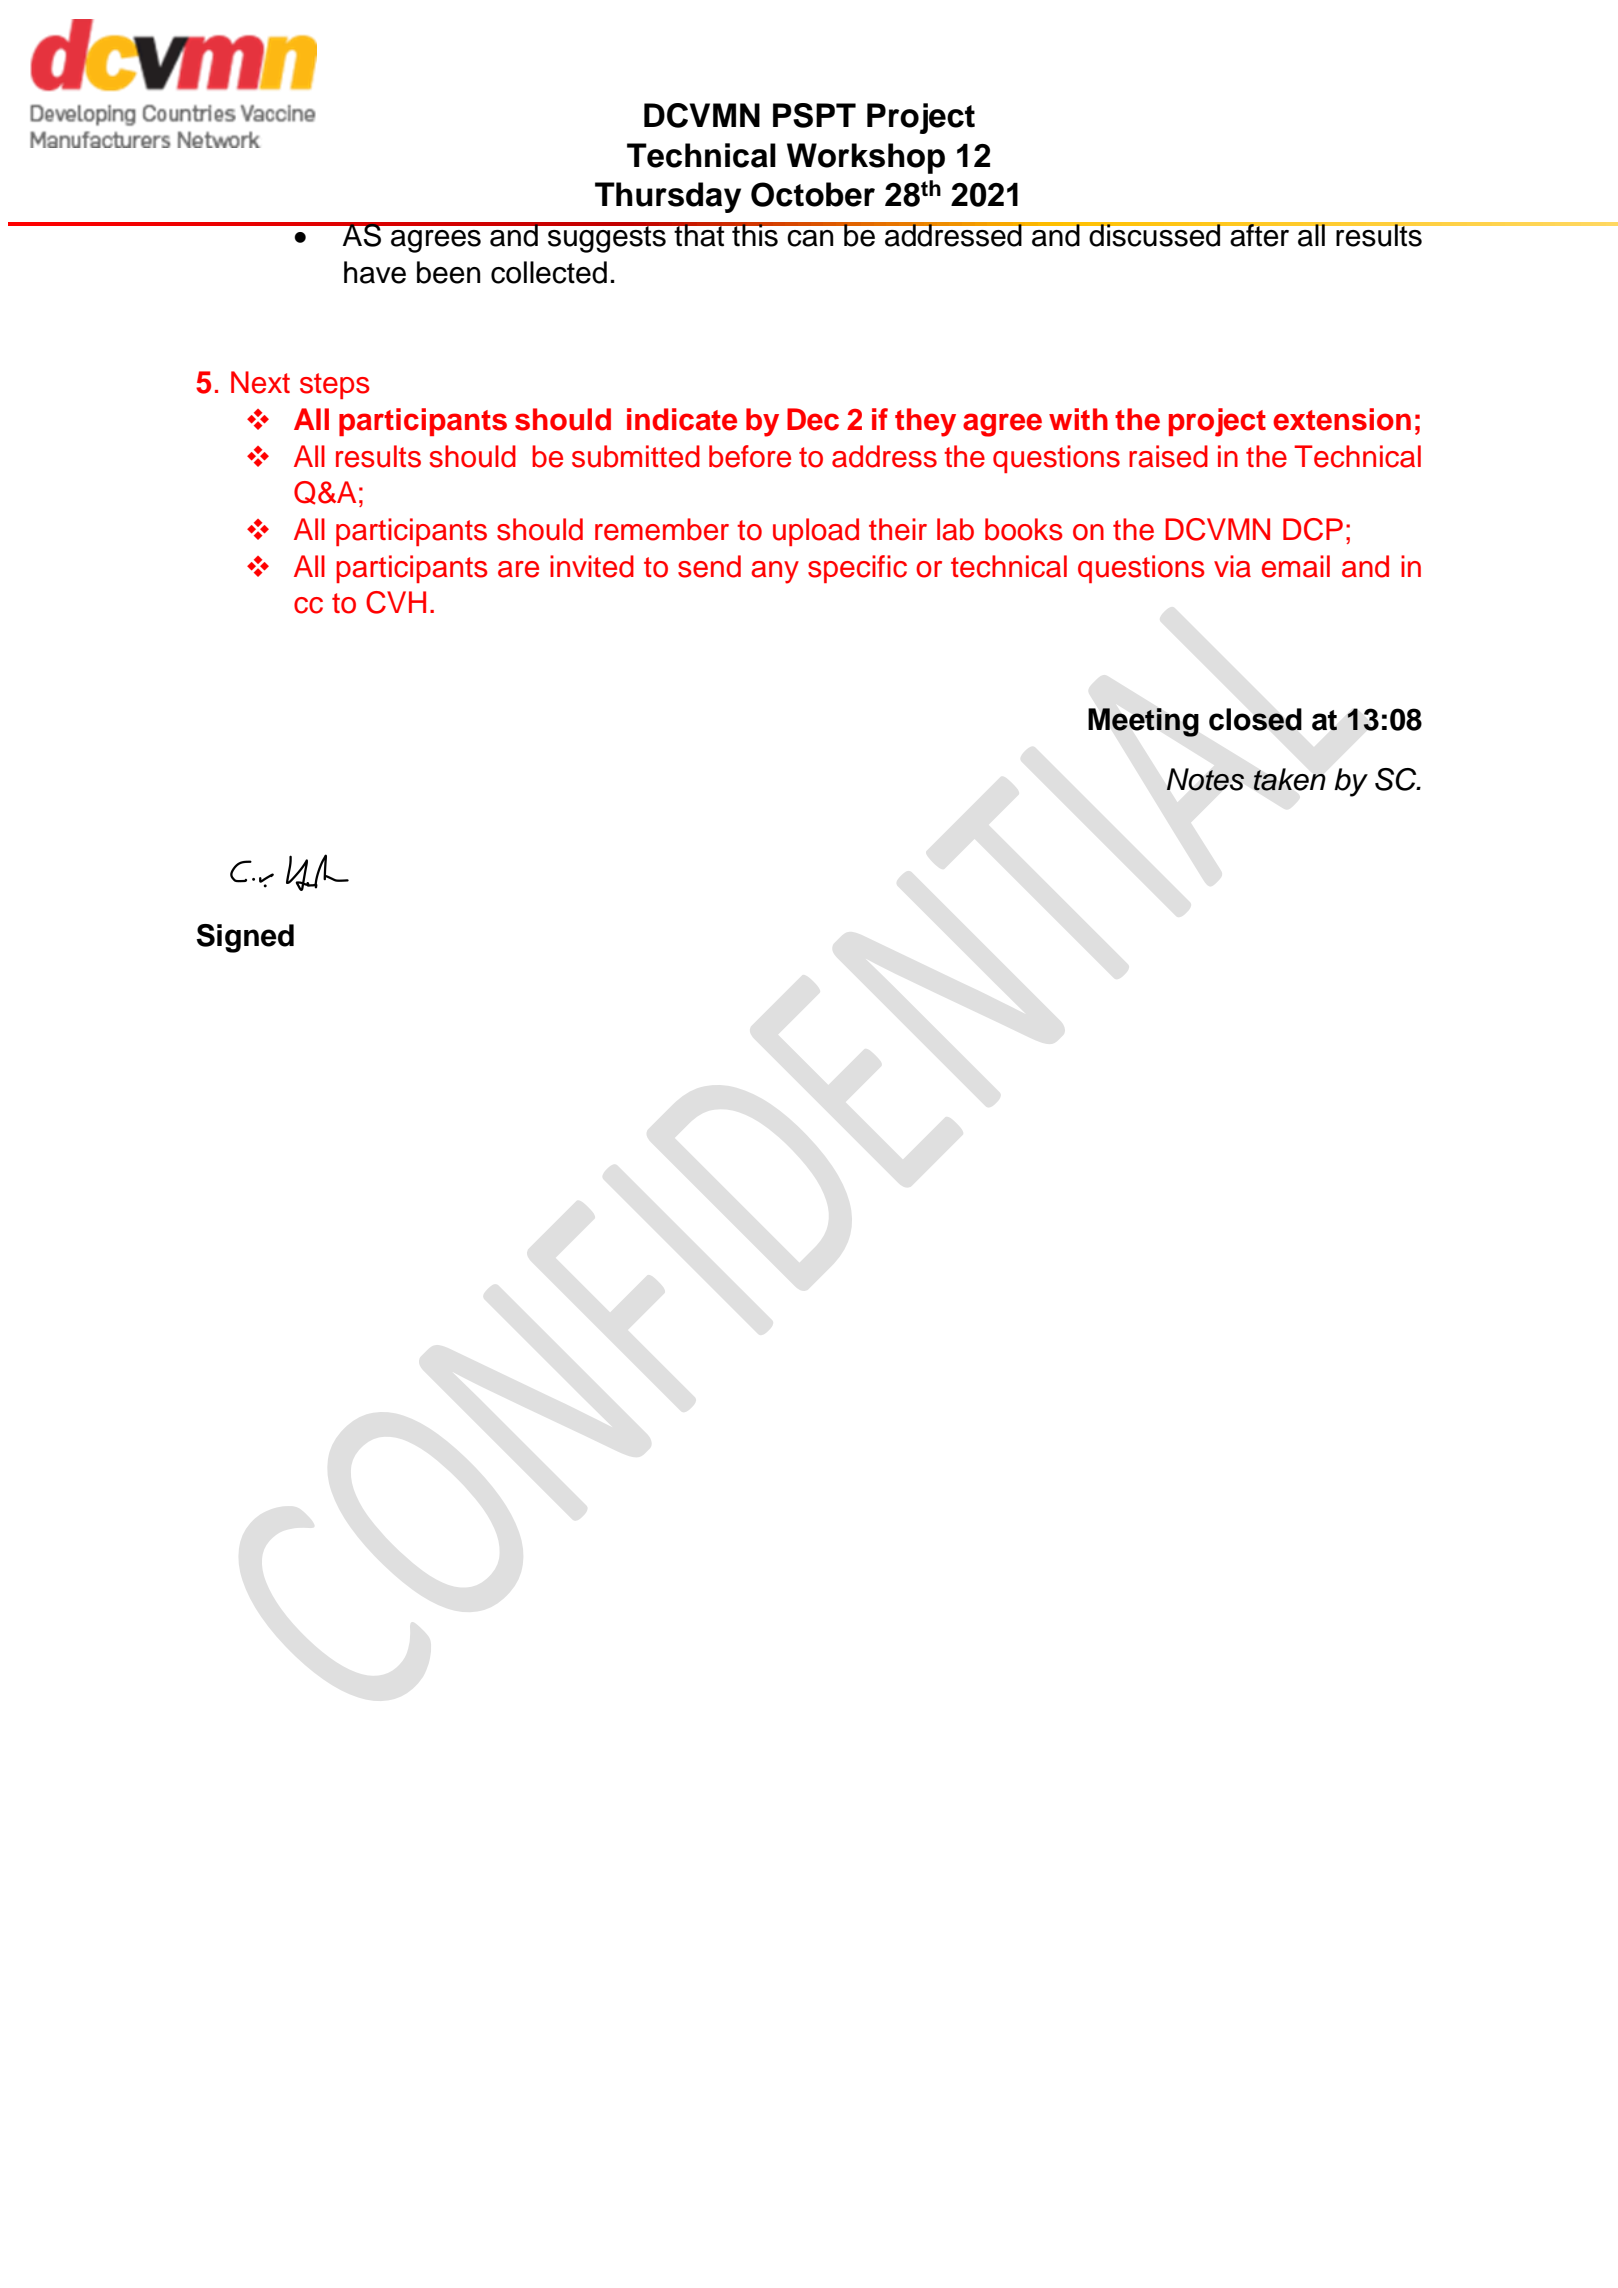 The width and height of the screenshot is (1618, 2288). Describe the element at coordinates (1260, 234) in the screenshot. I see `after` at that location.
